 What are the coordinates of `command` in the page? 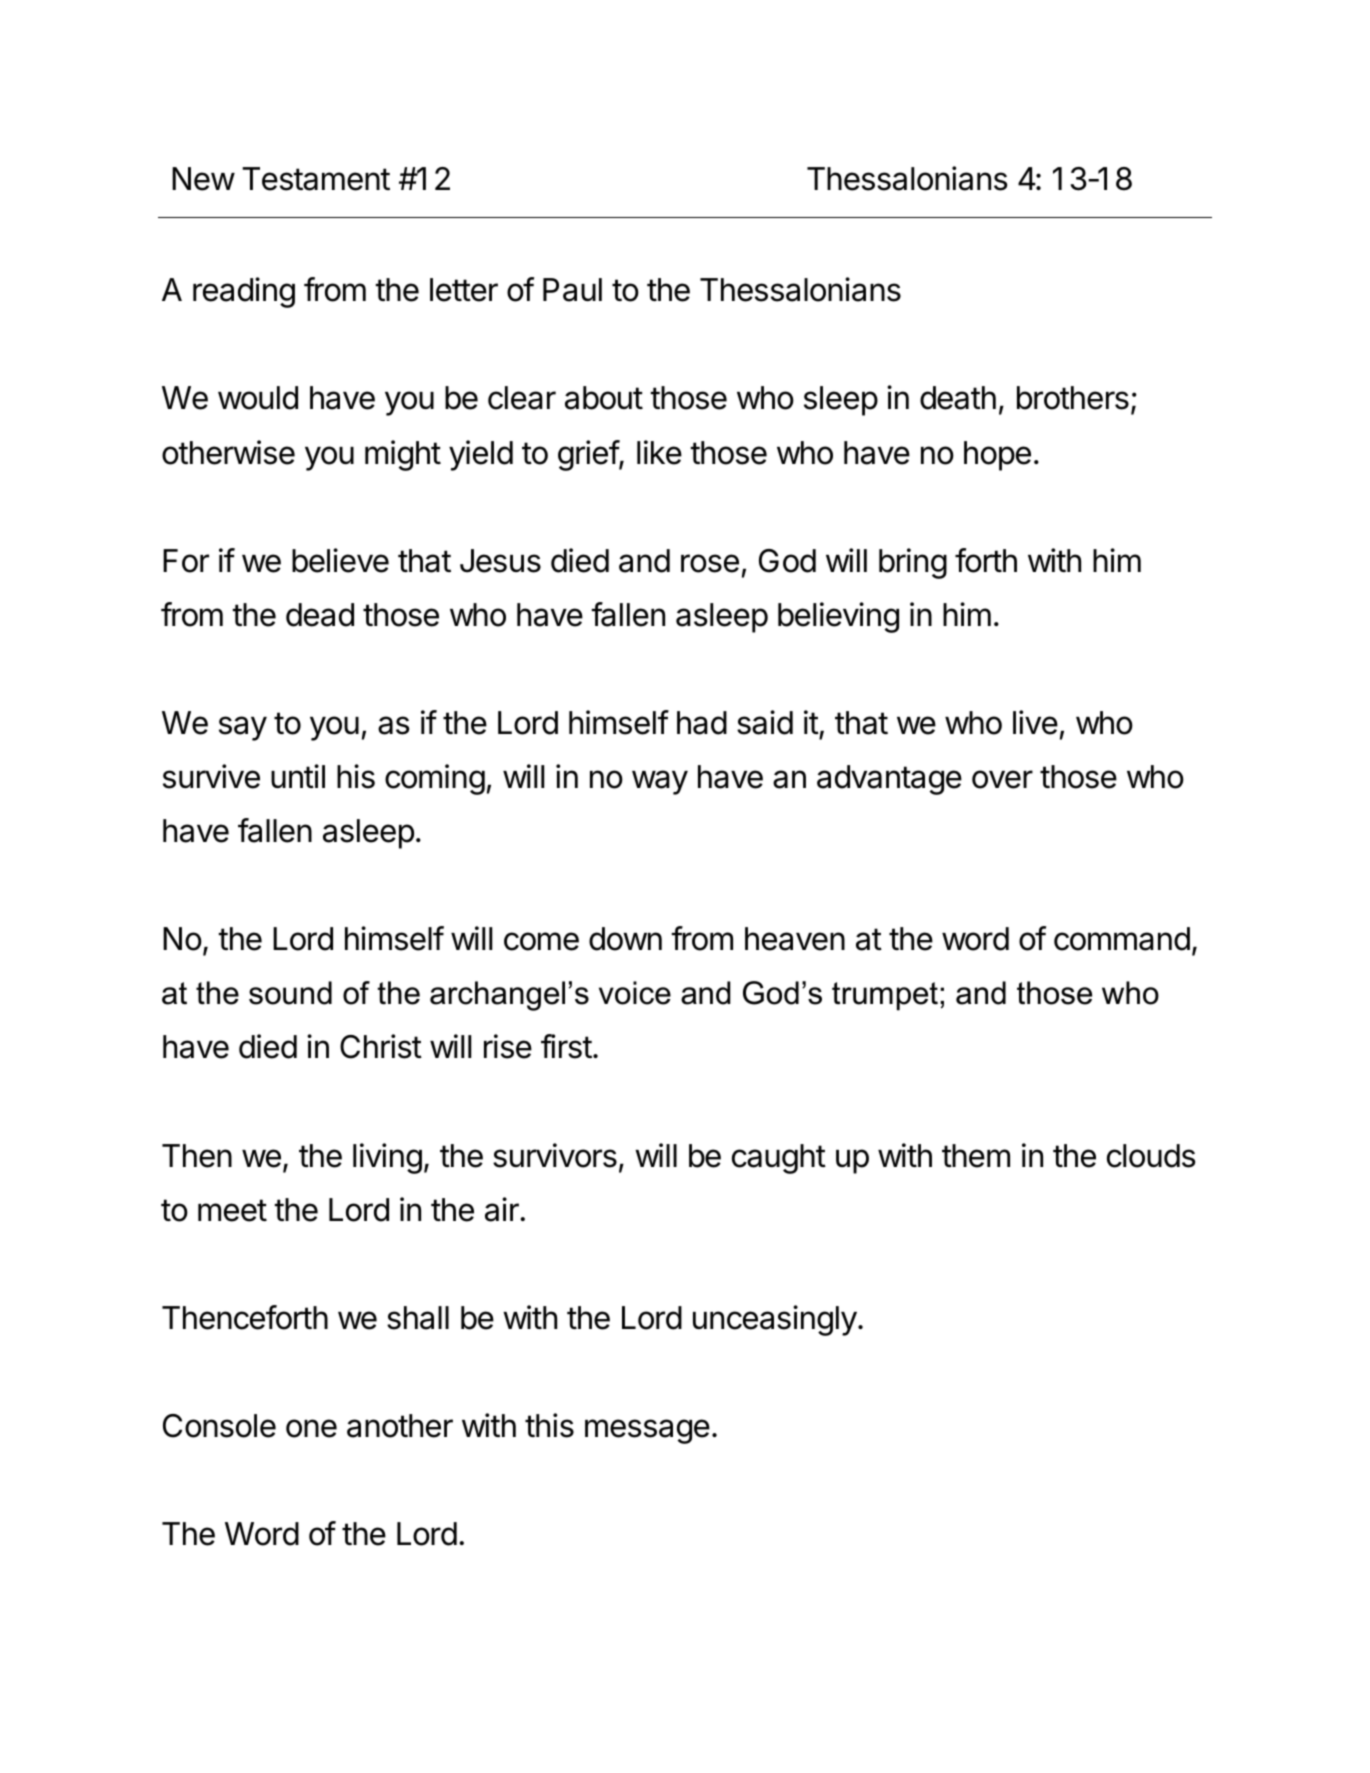 It's located at (1122, 939).
